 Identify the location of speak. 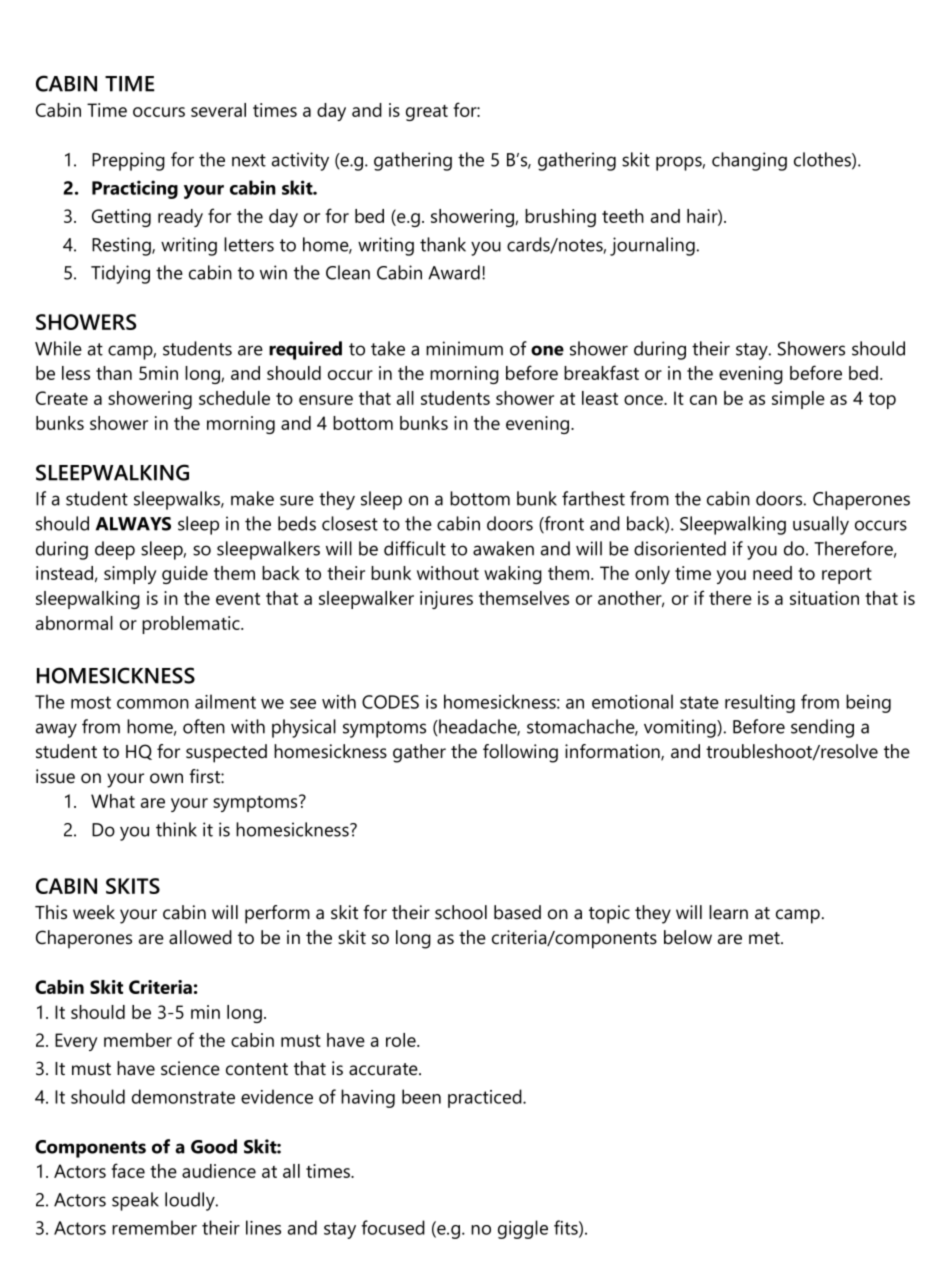
(135, 1201).
